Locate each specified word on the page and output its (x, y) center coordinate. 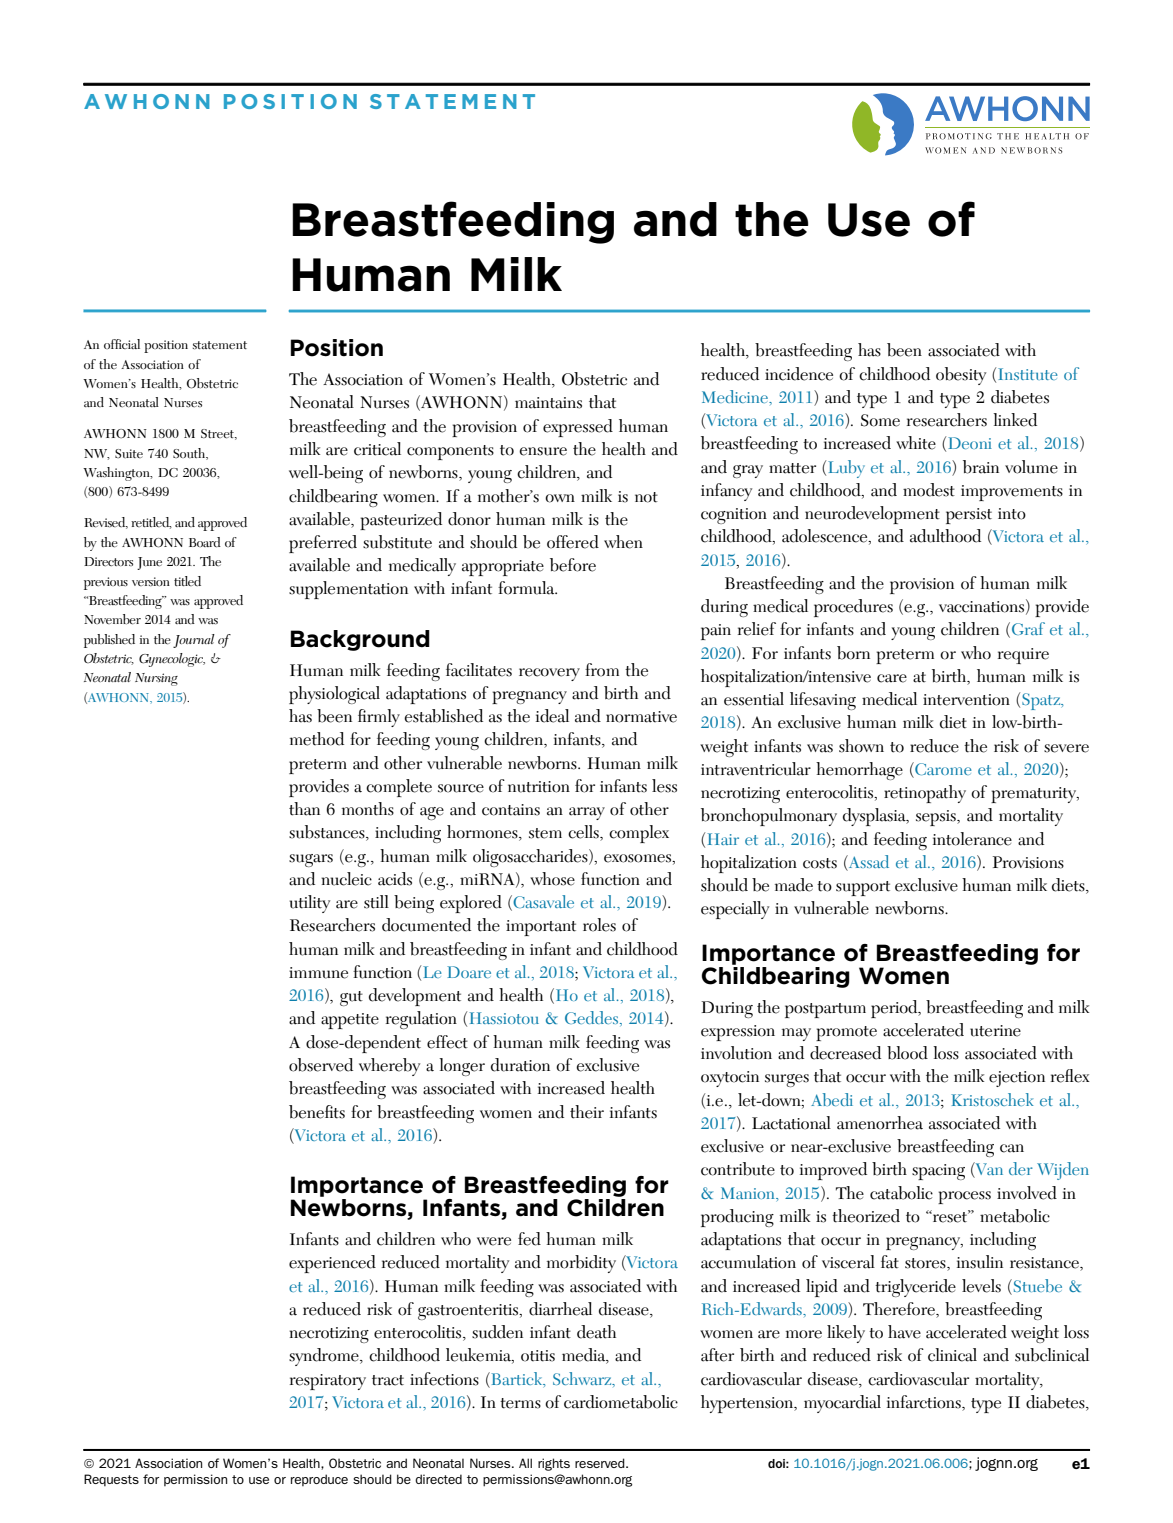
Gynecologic (172, 660)
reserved (601, 1463)
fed (529, 1239)
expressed (578, 428)
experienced (332, 1264)
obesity (961, 376)
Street (219, 434)
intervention (966, 700)
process (964, 1197)
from (602, 670)
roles (599, 925)
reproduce (319, 1480)
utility (309, 904)
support (863, 888)
